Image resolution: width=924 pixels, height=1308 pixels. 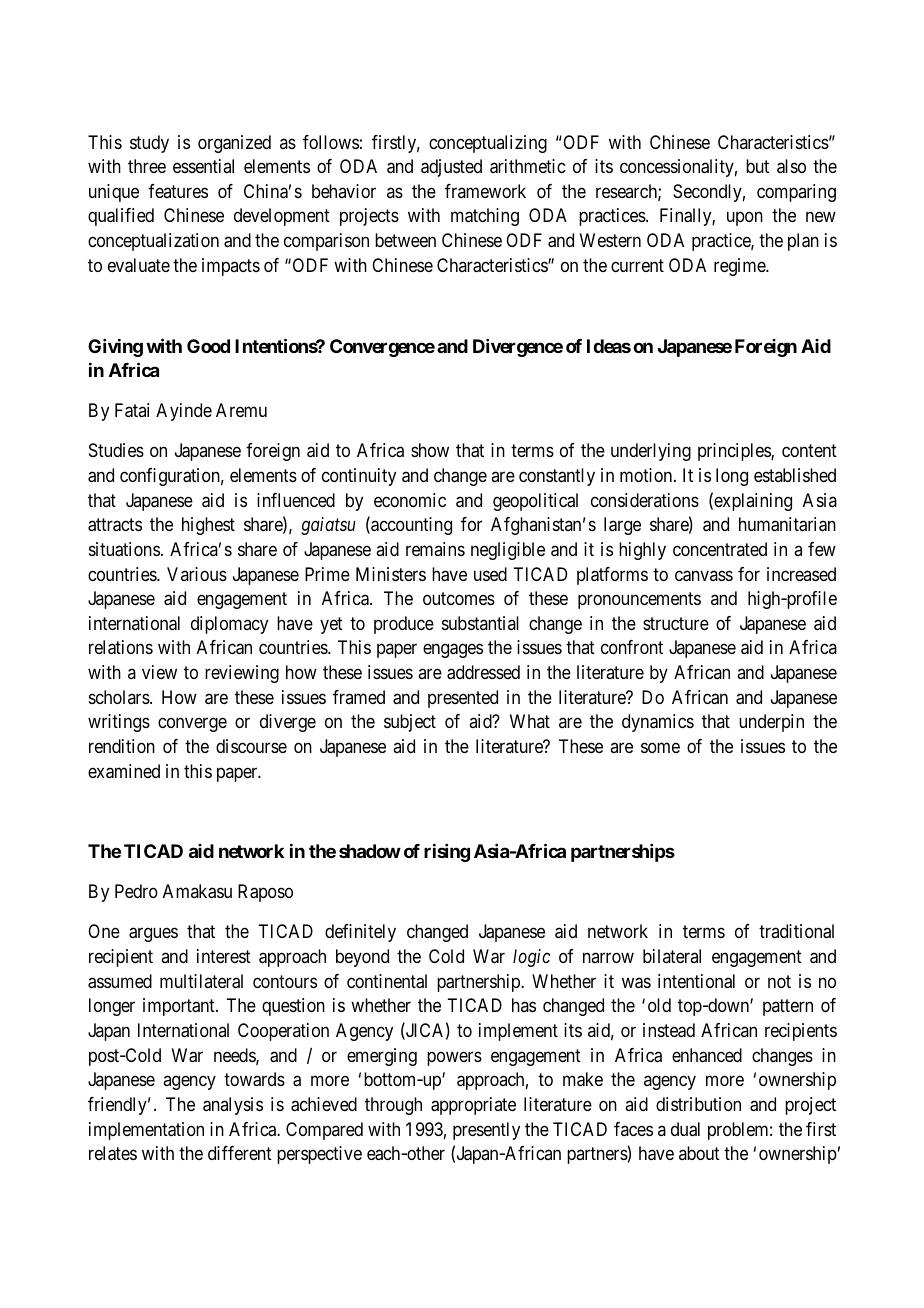 What do you see at coordinates (791, 166) in the screenshot?
I see `also` at bounding box center [791, 166].
